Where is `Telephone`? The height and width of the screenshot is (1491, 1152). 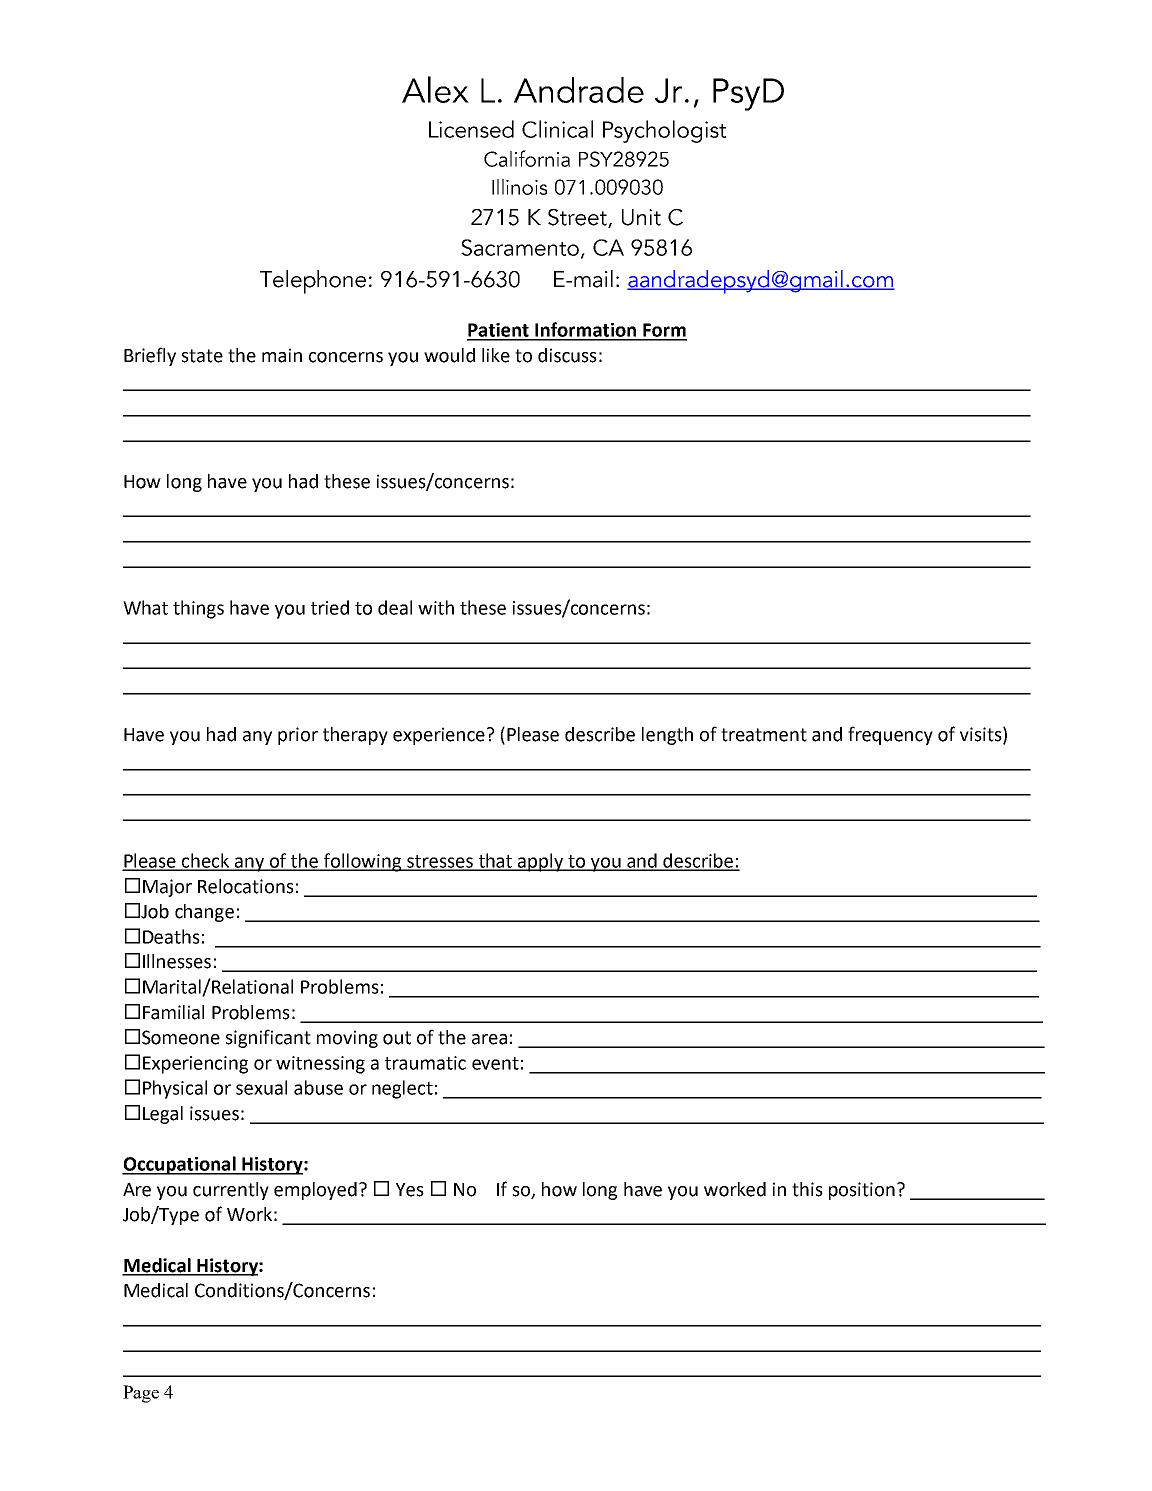 Telephone is located at coordinates (313, 282).
